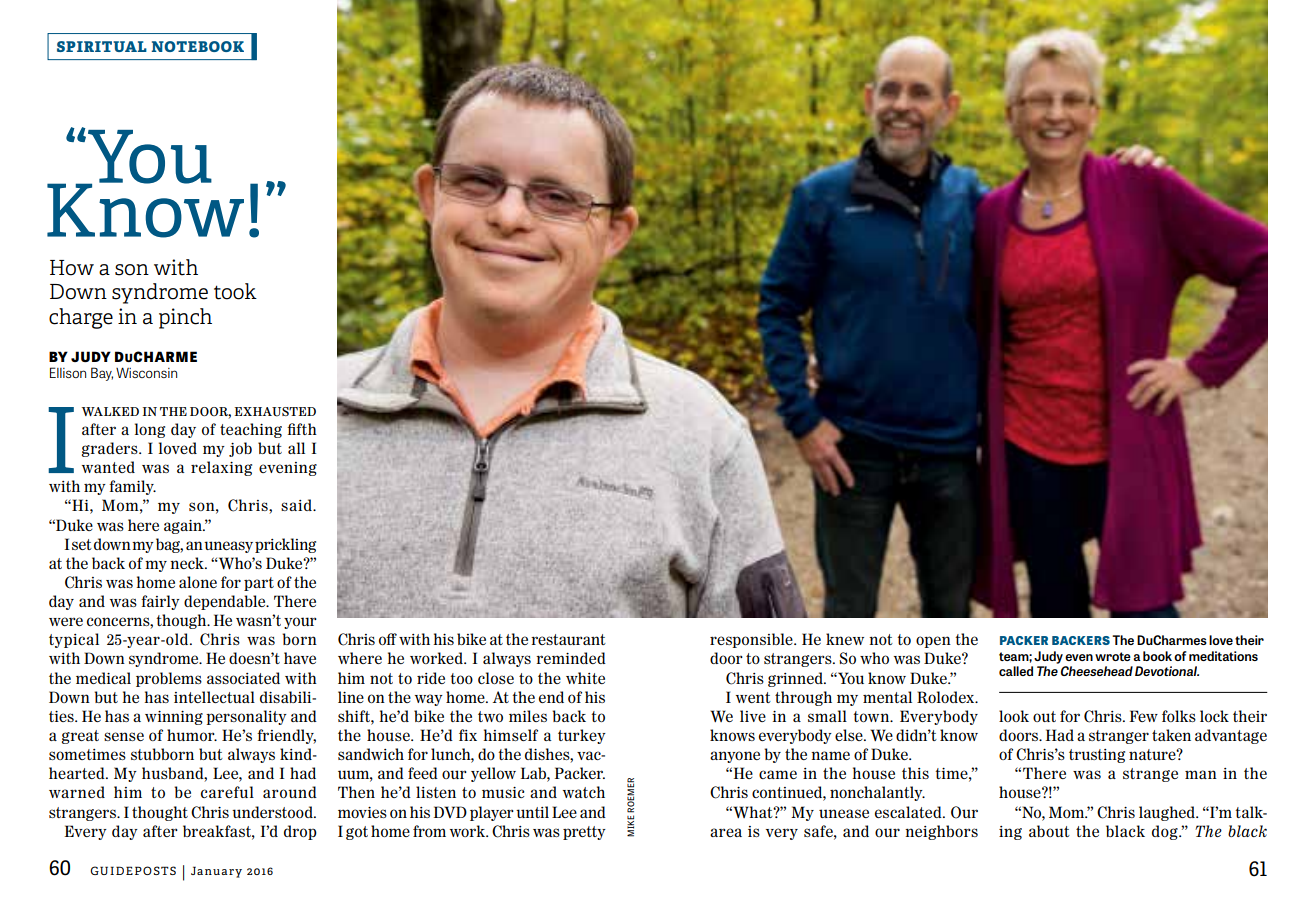  I want to click on careful, so click(227, 792).
